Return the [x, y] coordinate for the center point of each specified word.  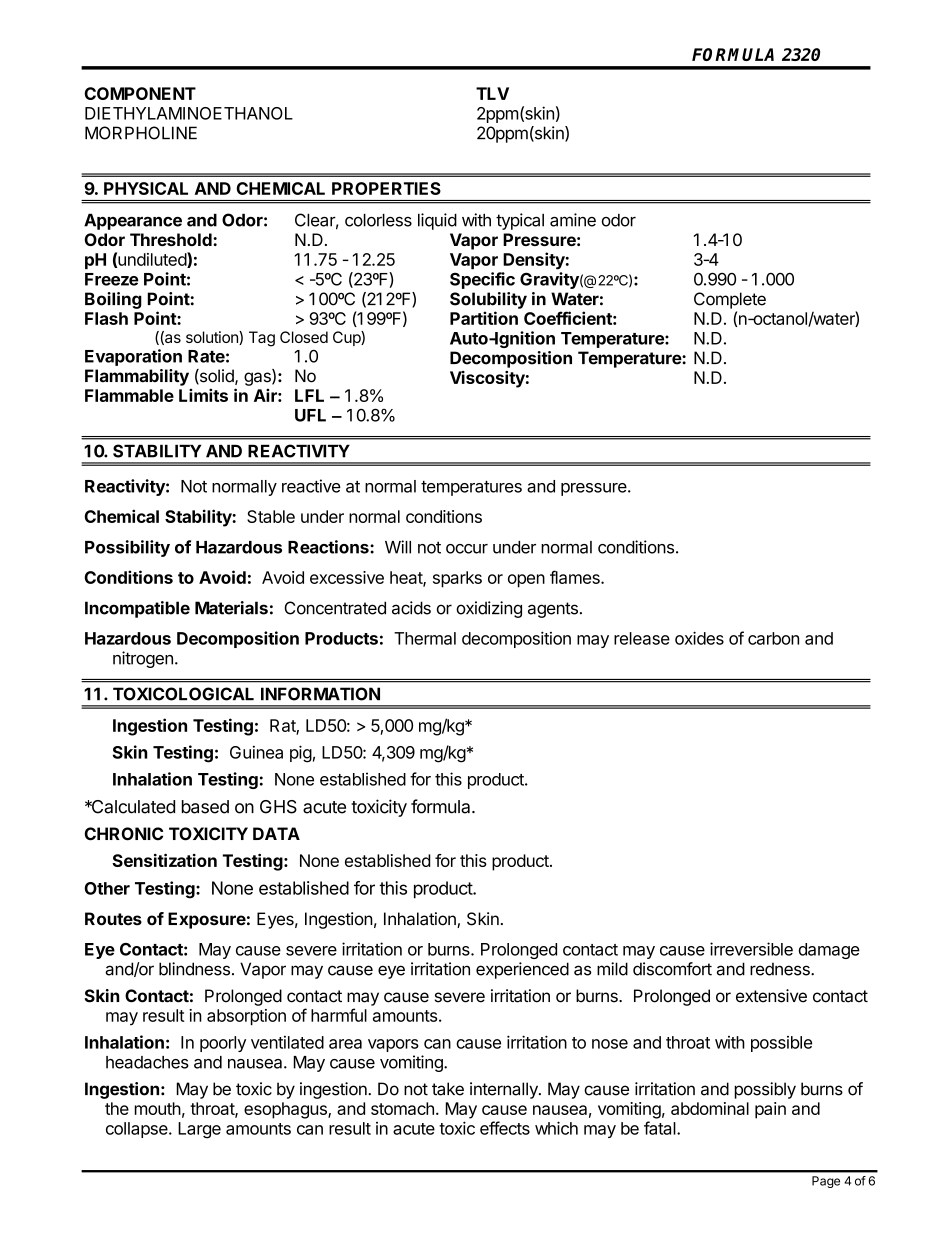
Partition [484, 318]
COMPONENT [140, 93]
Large [199, 1130]
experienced [522, 970]
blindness [194, 969]
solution [213, 338]
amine [573, 220]
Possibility [127, 548]
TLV [492, 93]
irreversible [751, 949]
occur [467, 549]
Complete [730, 300]
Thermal [425, 638]
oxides [699, 638]
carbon [773, 638]
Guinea [256, 752]
